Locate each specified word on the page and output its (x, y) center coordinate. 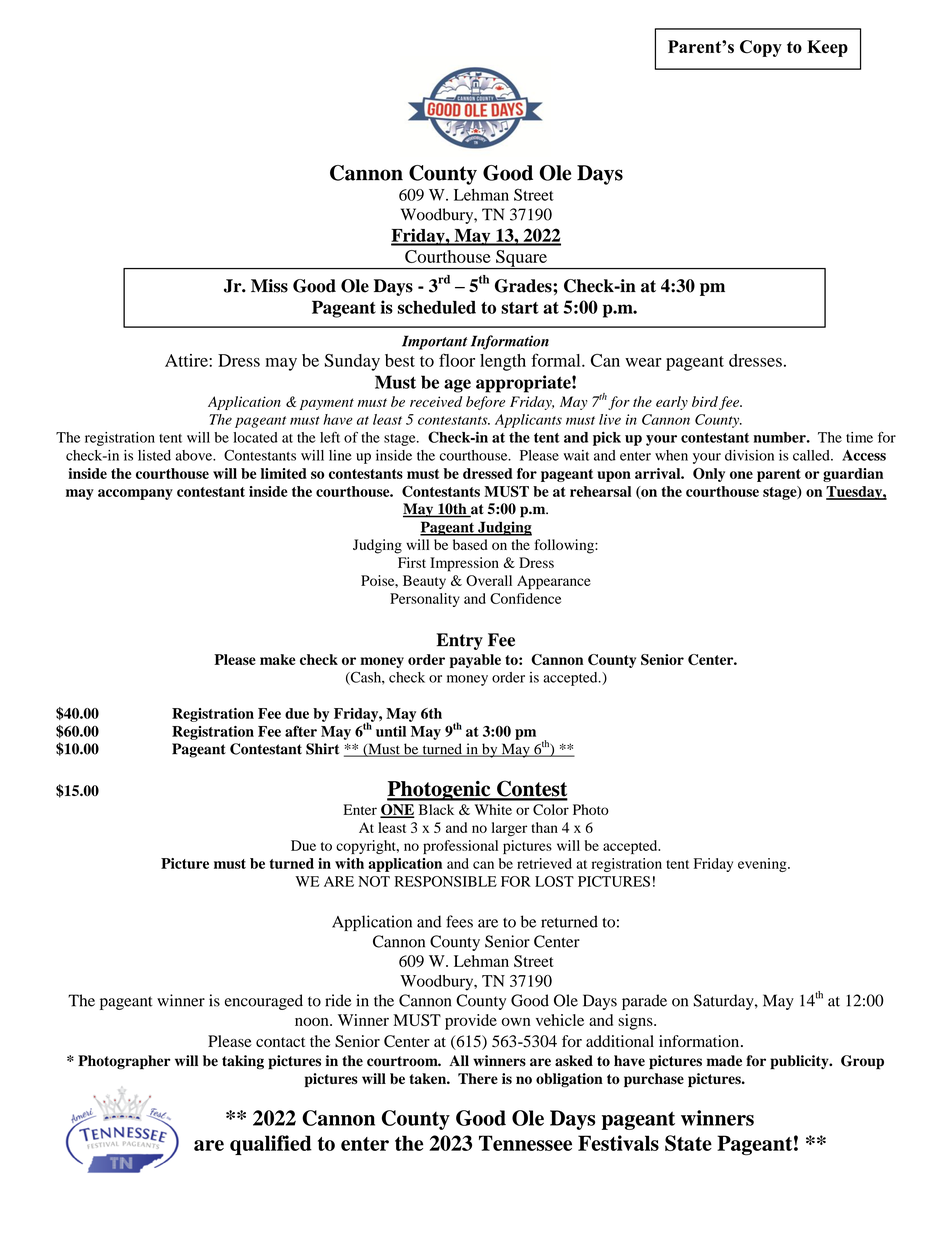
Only (709, 475)
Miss (269, 286)
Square (521, 259)
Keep (827, 48)
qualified (271, 1145)
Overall (489, 580)
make (278, 659)
